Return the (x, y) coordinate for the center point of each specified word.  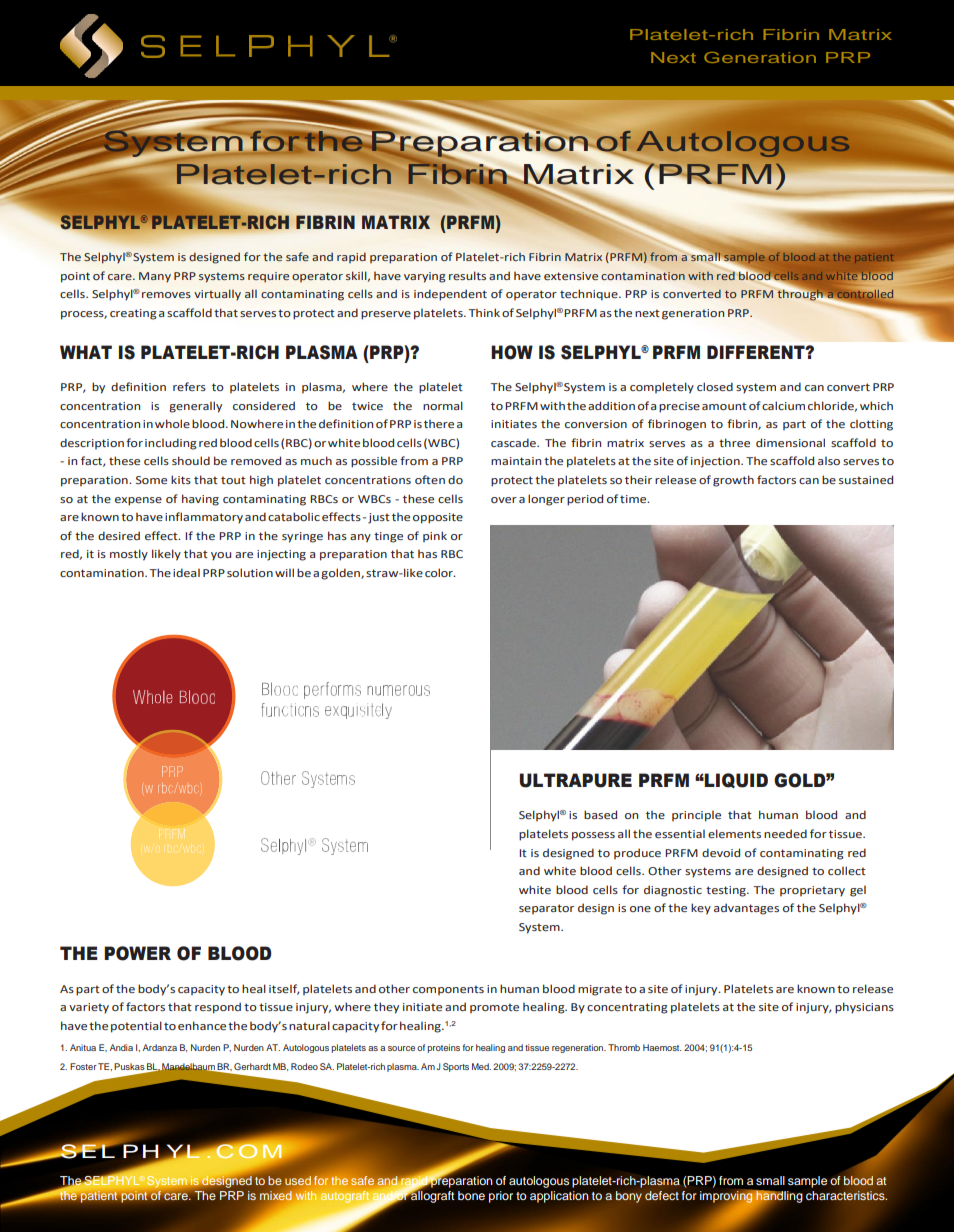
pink (435, 536)
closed (715, 386)
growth (733, 481)
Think (484, 312)
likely (166, 555)
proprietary (812, 891)
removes (166, 295)
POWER (137, 953)
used (298, 1181)
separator (546, 909)
